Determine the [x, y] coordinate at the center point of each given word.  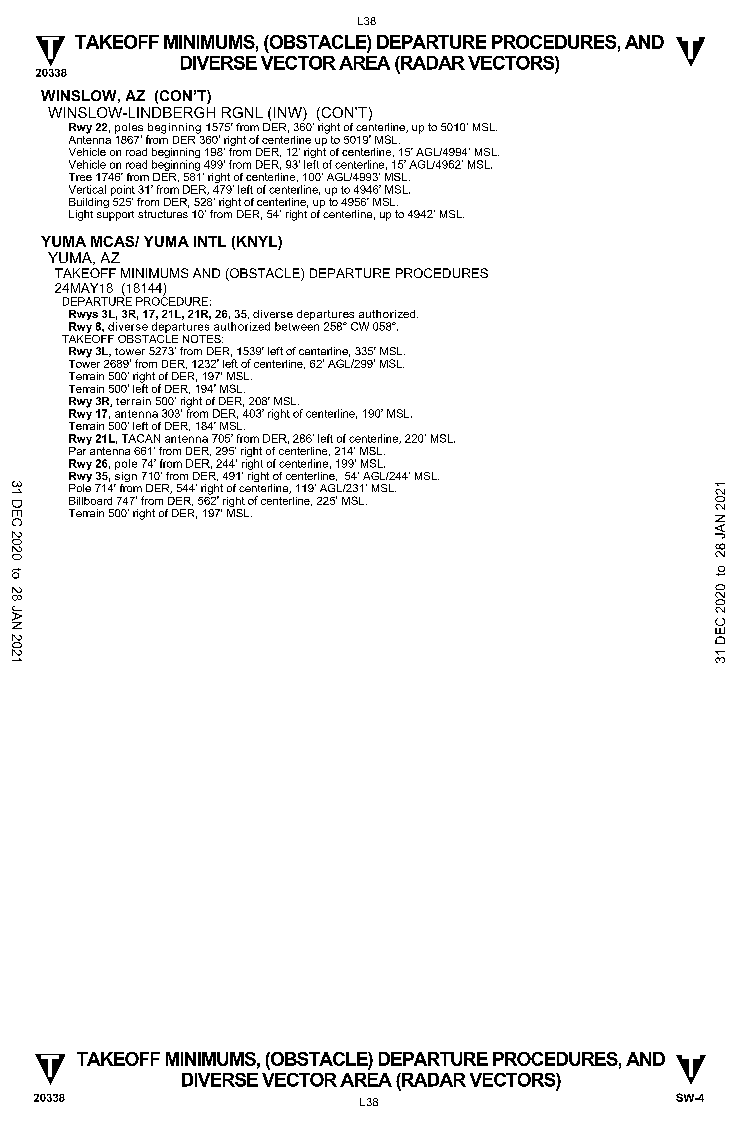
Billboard [90, 501]
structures [163, 214]
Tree [80, 177]
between [297, 326]
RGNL [242, 112]
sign [125, 477]
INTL [210, 241]
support [115, 216]
